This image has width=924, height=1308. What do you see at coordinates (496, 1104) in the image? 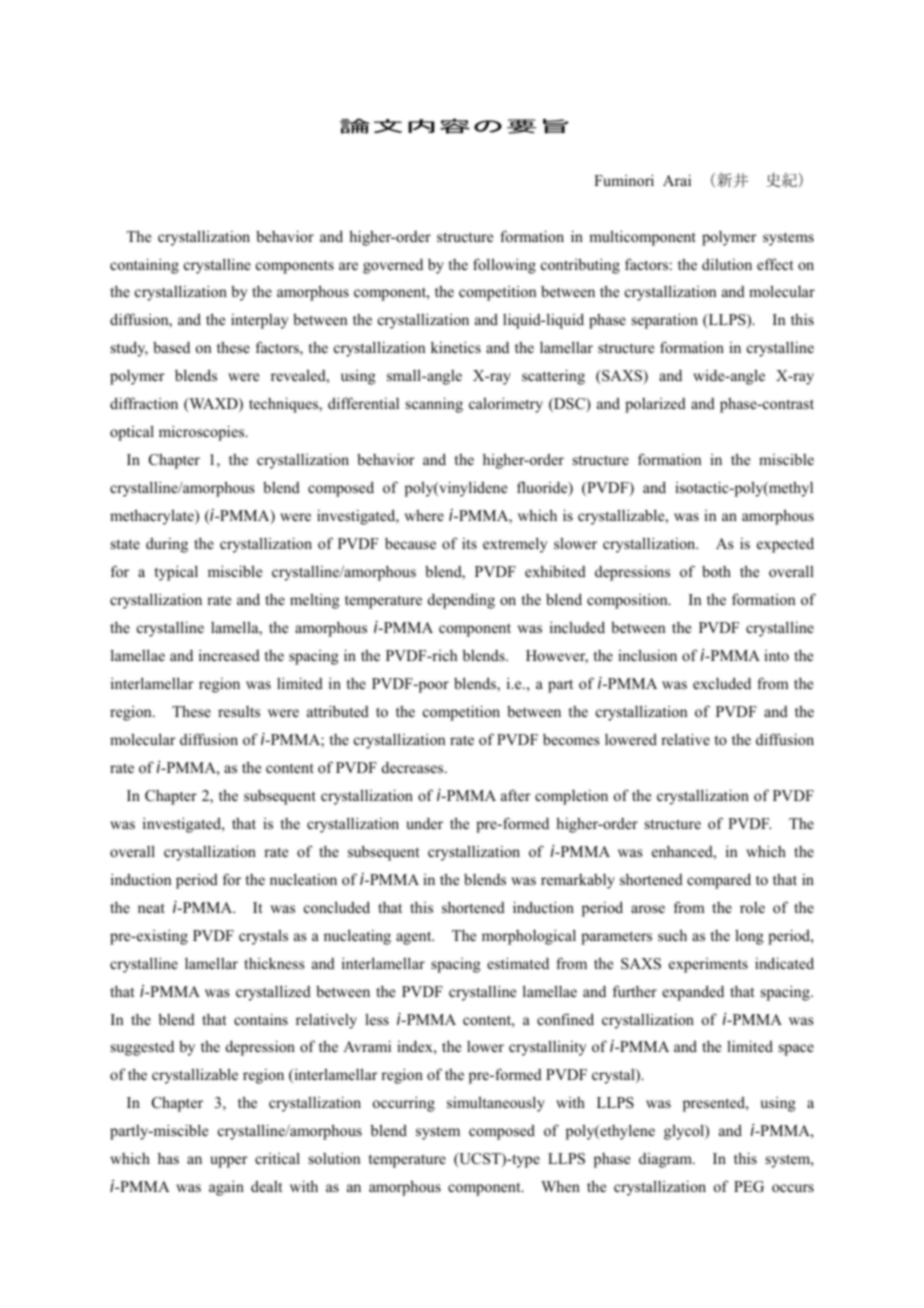
I see `simultaneously` at bounding box center [496, 1104].
